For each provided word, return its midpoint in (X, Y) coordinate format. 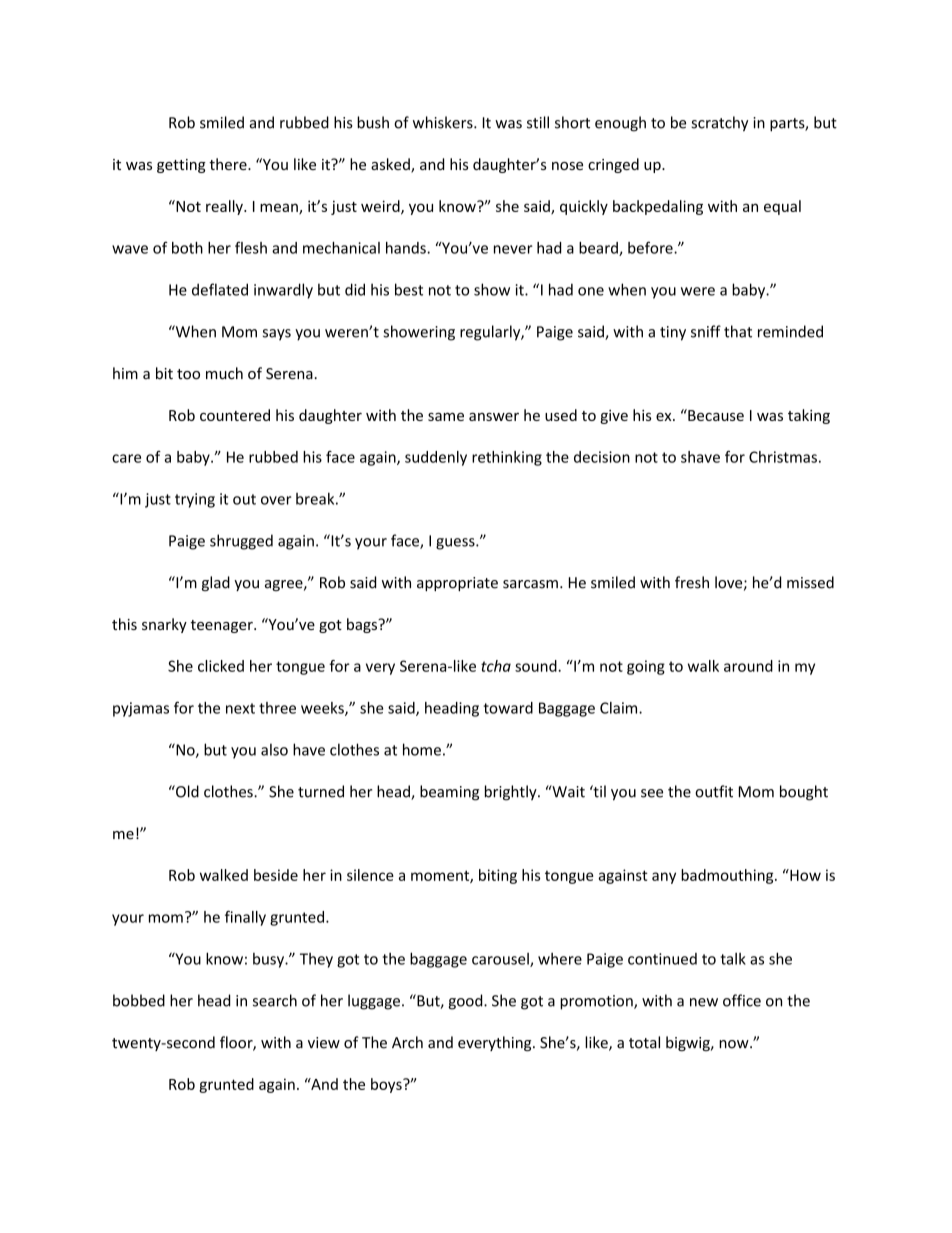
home (422, 749)
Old (186, 791)
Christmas (783, 457)
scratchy (719, 124)
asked (391, 165)
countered (235, 415)
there (229, 164)
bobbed (139, 1000)
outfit (714, 791)
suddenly (436, 458)
